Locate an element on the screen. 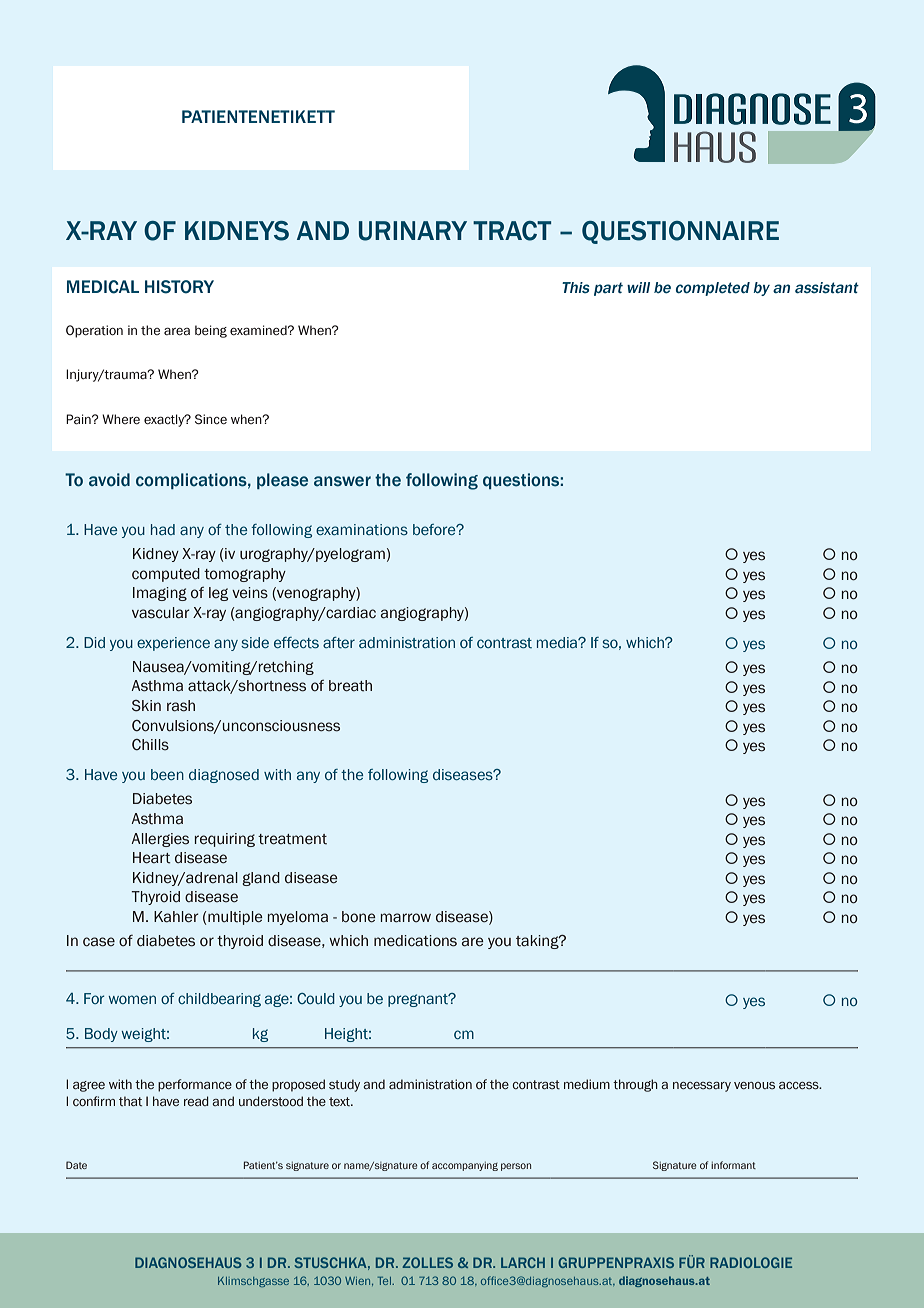  answer is located at coordinates (342, 481).
